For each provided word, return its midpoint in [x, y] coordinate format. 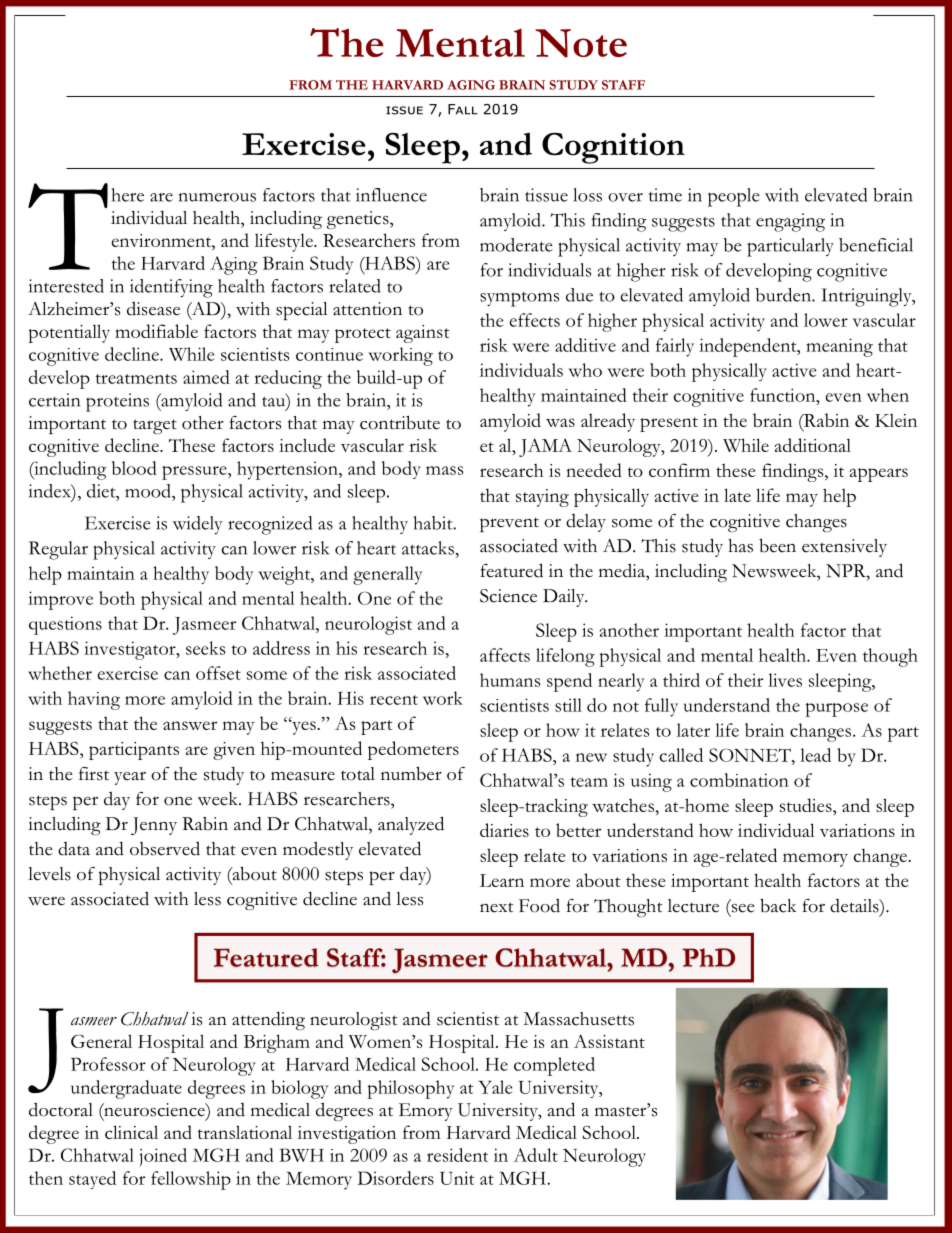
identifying [171, 288]
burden [784, 295]
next [497, 907]
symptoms [519, 299]
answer [190, 725]
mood [149, 491]
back [778, 905]
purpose [836, 710]
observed [165, 849]
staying [542, 498]
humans [510, 680]
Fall [463, 109]
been [777, 545]
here [127, 195]
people [734, 197]
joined [163, 1157]
